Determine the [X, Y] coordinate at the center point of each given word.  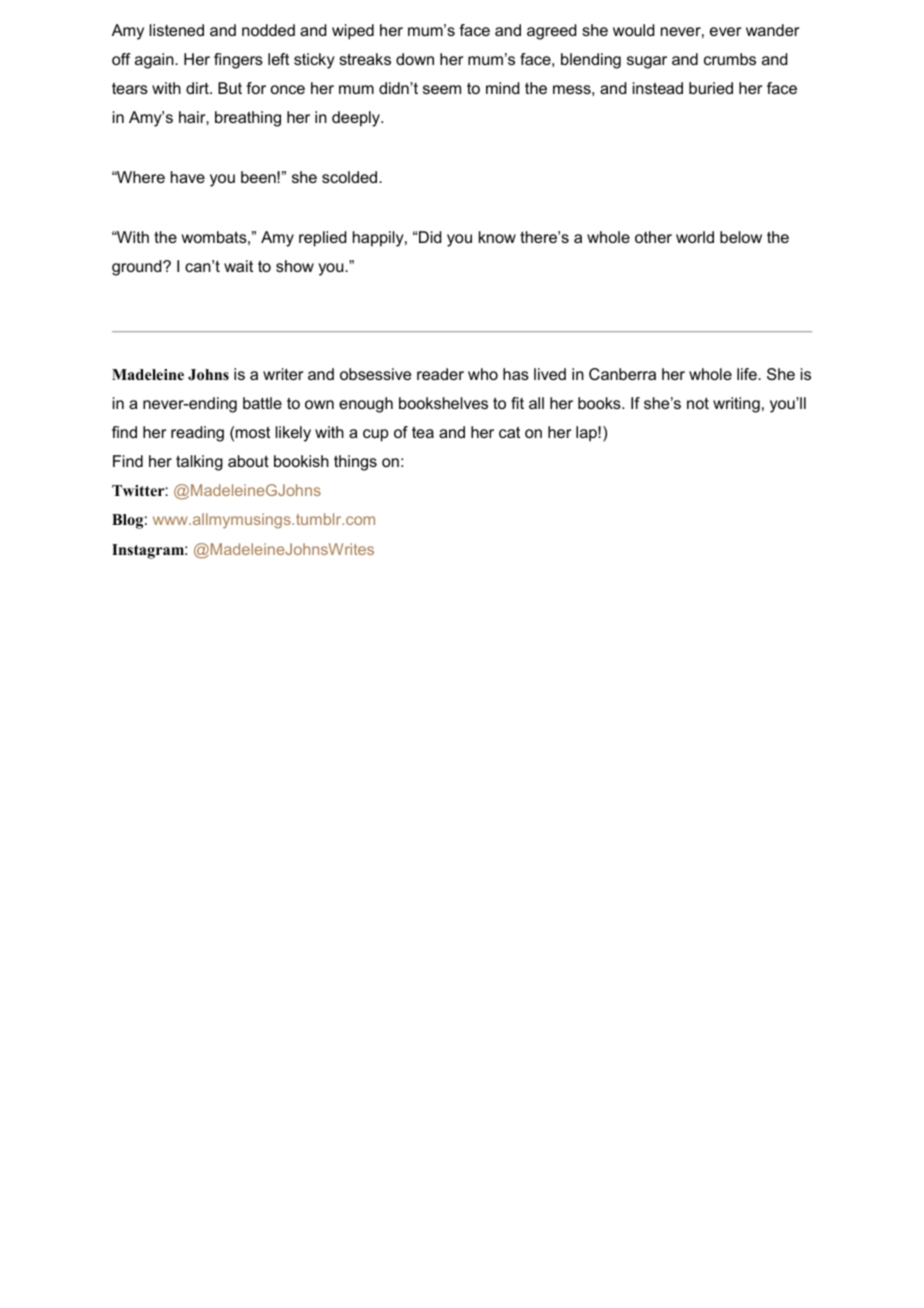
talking [199, 463]
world [695, 237]
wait [238, 266]
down [415, 59]
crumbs [730, 59]
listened [177, 30]
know [497, 237]
